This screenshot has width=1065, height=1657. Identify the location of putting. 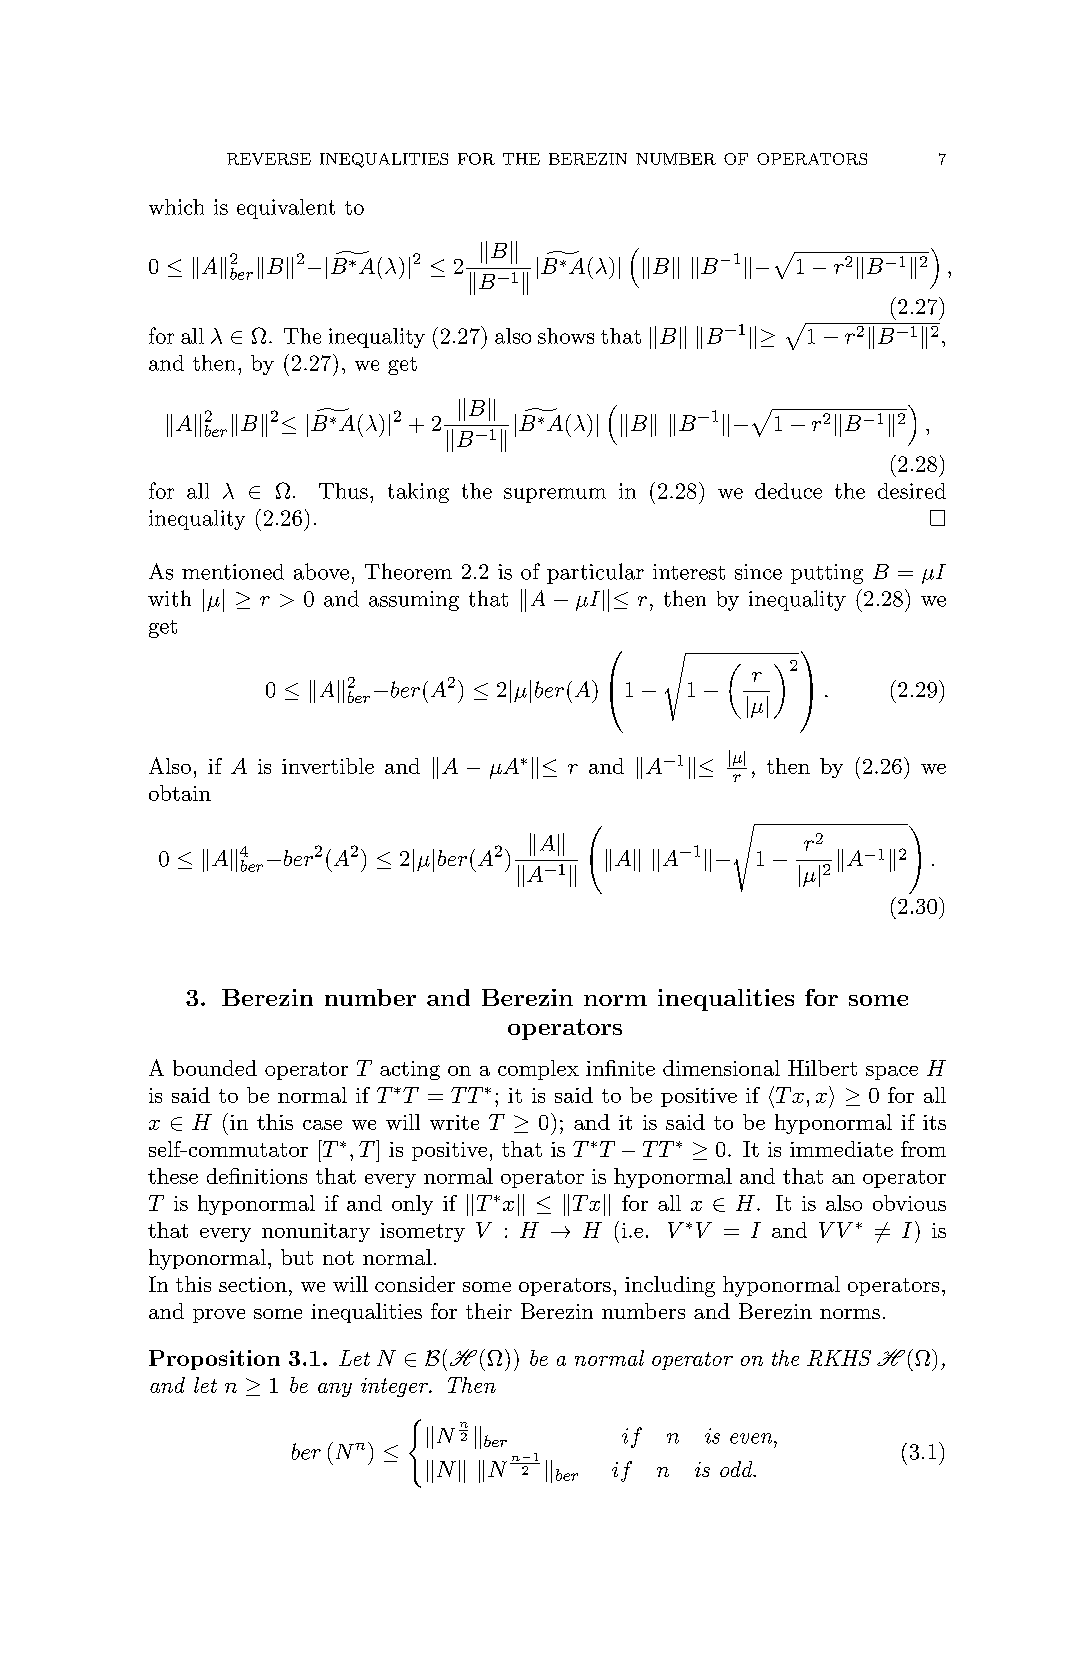
(827, 574).
